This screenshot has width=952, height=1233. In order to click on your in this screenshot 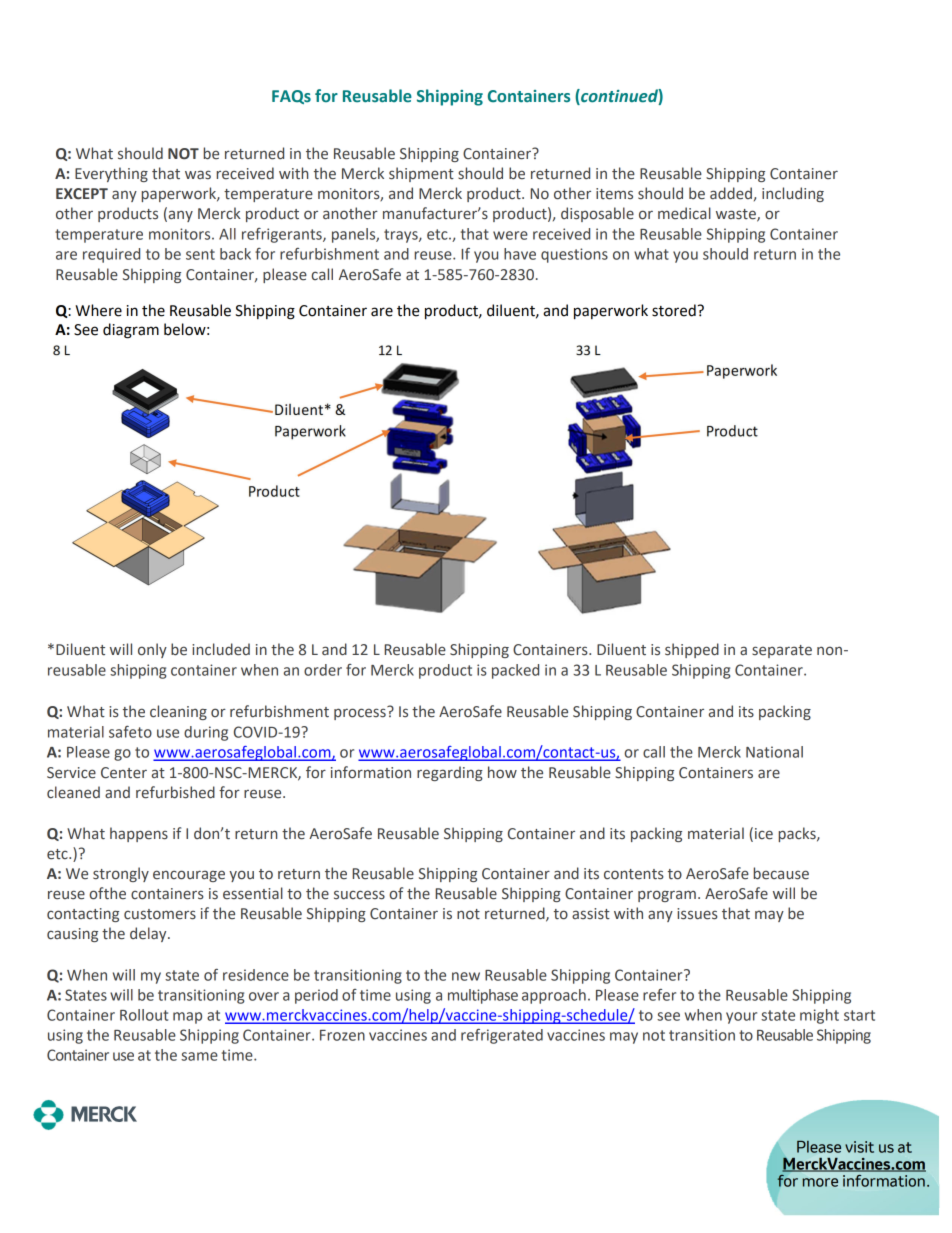, I will do `click(741, 1018)`.
